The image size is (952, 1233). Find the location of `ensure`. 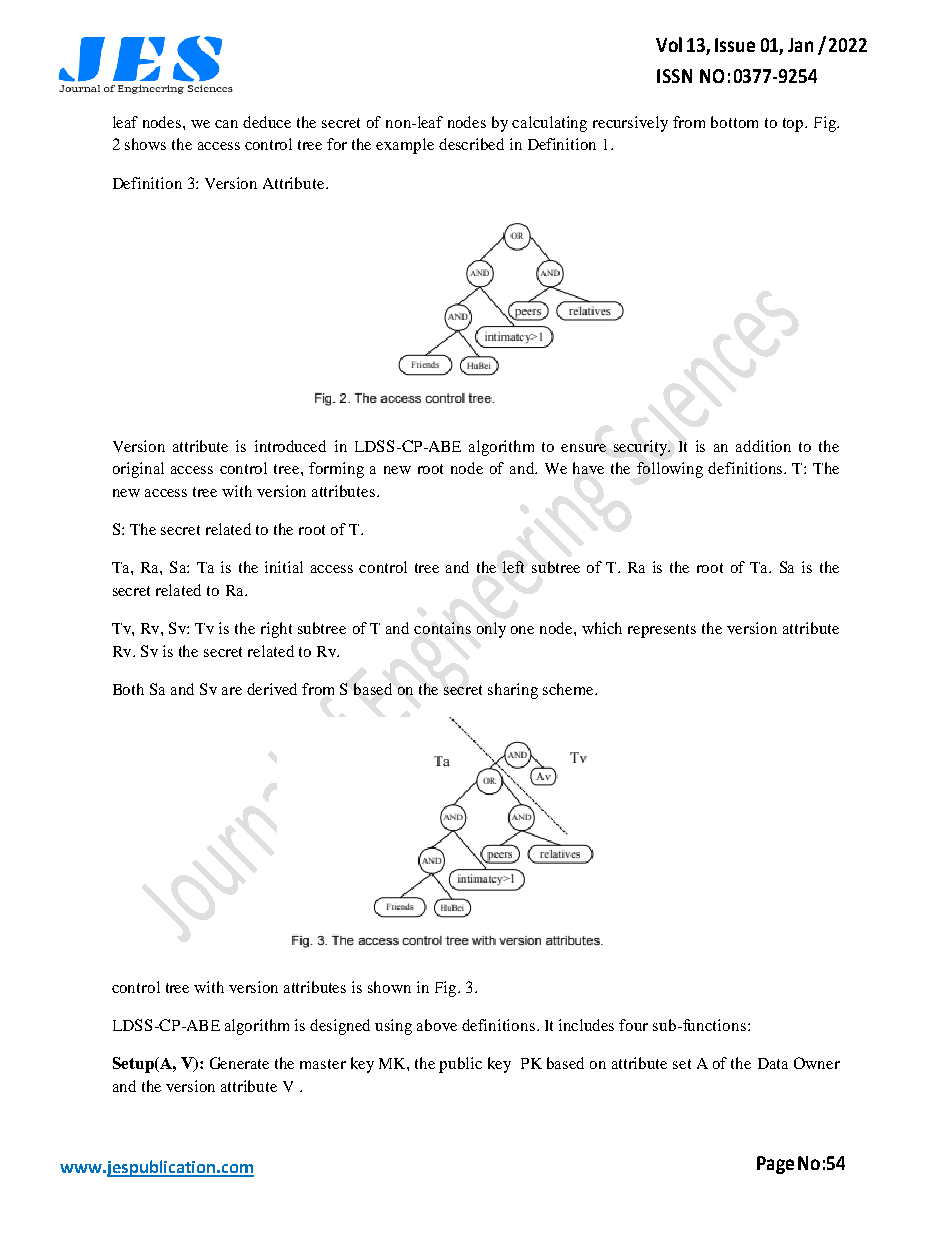

ensure is located at coordinates (583, 448).
